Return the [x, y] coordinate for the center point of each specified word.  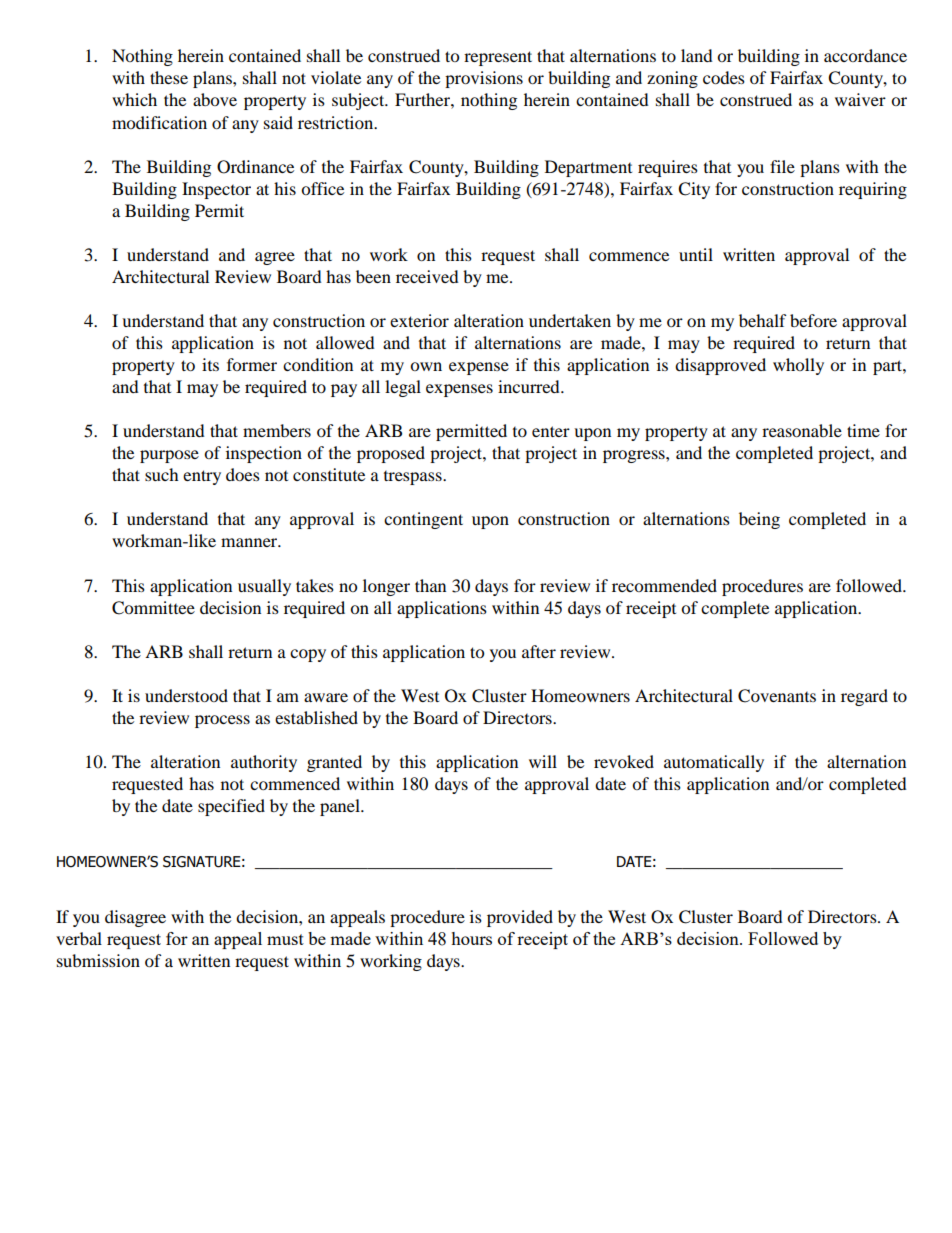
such [162, 474]
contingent [423, 520]
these [169, 77]
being [759, 520]
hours [471, 938]
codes [724, 77]
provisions [484, 79]
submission [98, 960]
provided [520, 918]
